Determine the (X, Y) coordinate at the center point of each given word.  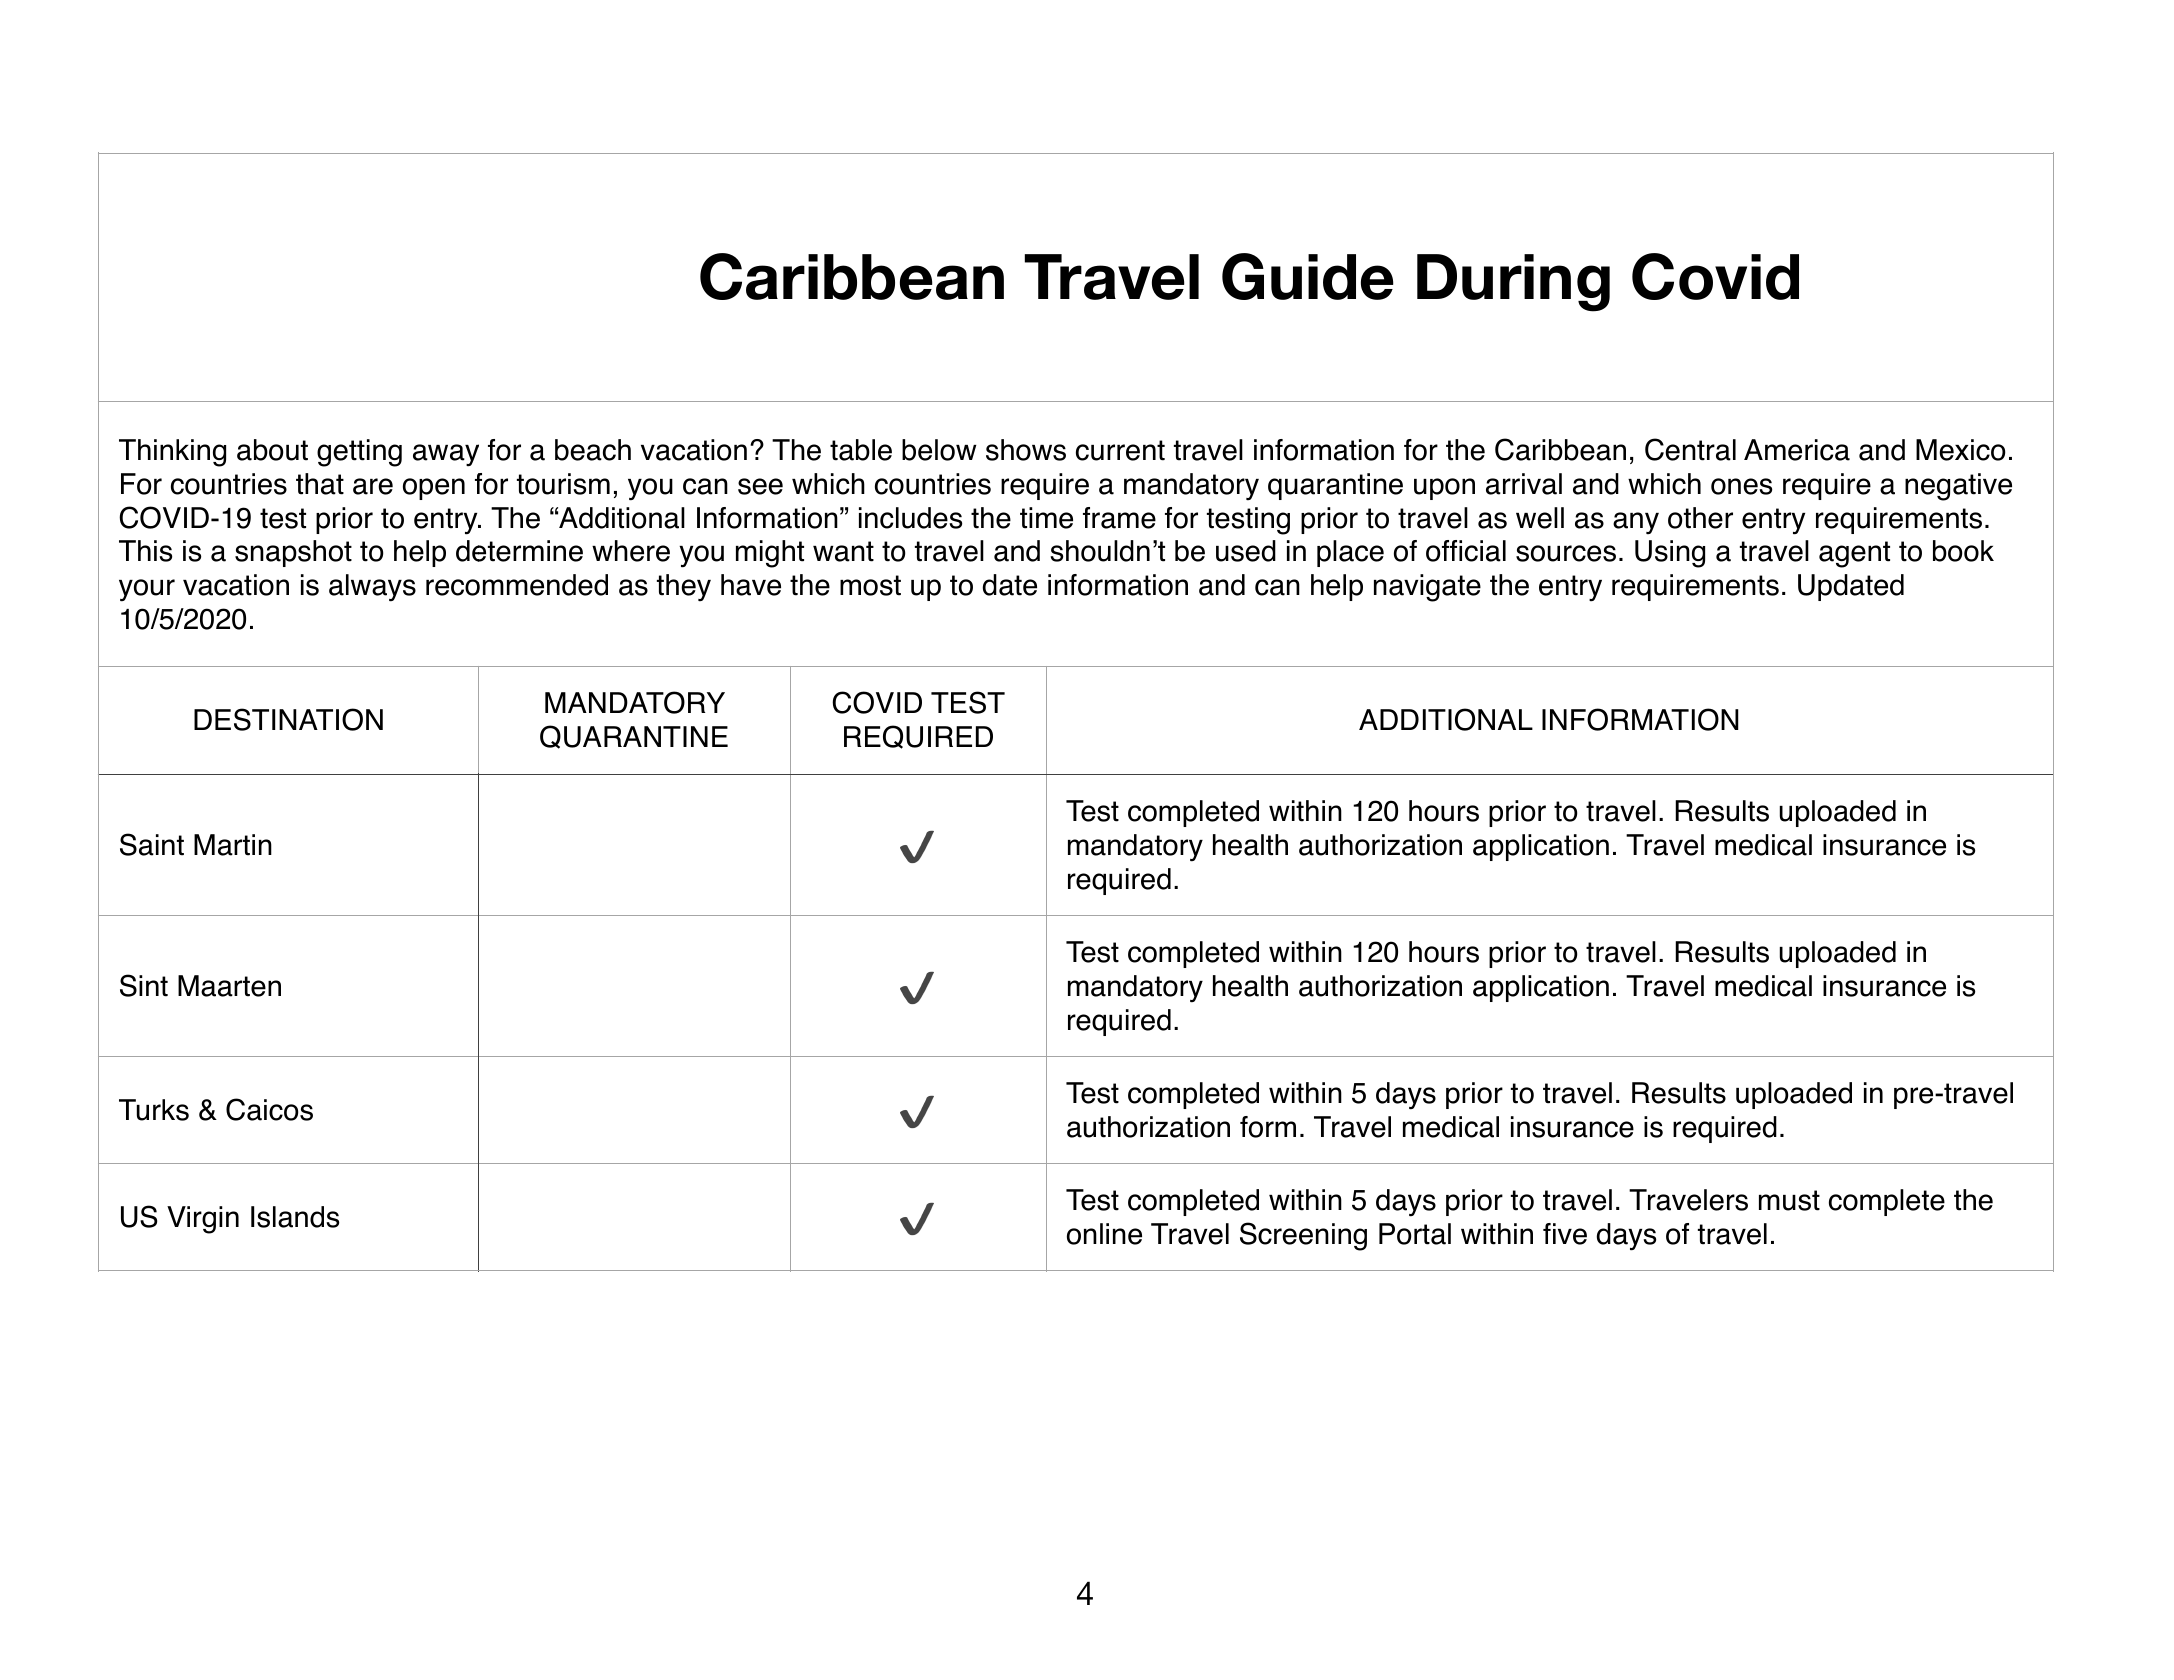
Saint (152, 844)
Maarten (229, 986)
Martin (233, 845)
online (1104, 1234)
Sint (144, 985)
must (1789, 1200)
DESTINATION (288, 719)
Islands (295, 1217)
